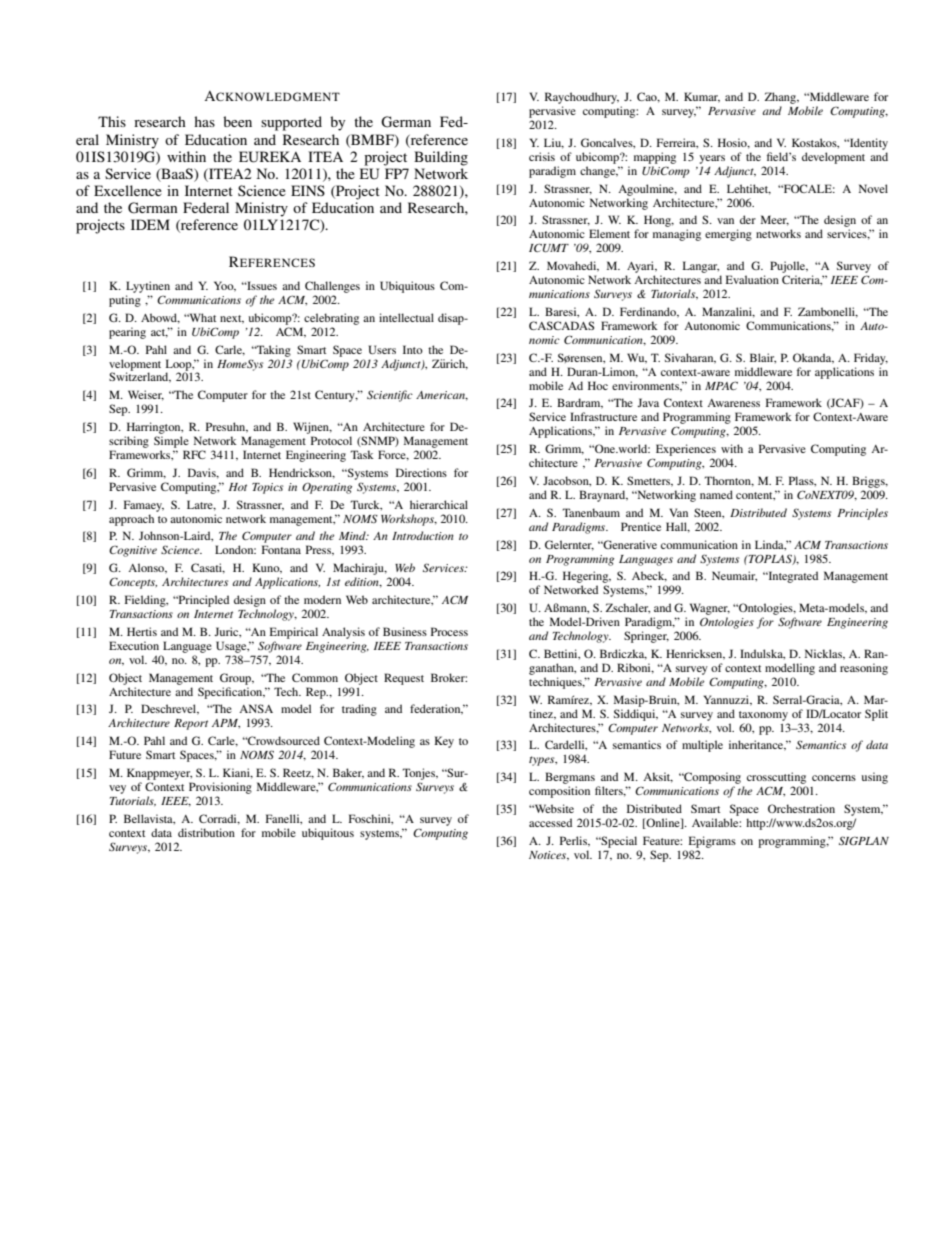 This screenshot has width=952, height=1233. I want to click on distribution, so click(206, 832).
